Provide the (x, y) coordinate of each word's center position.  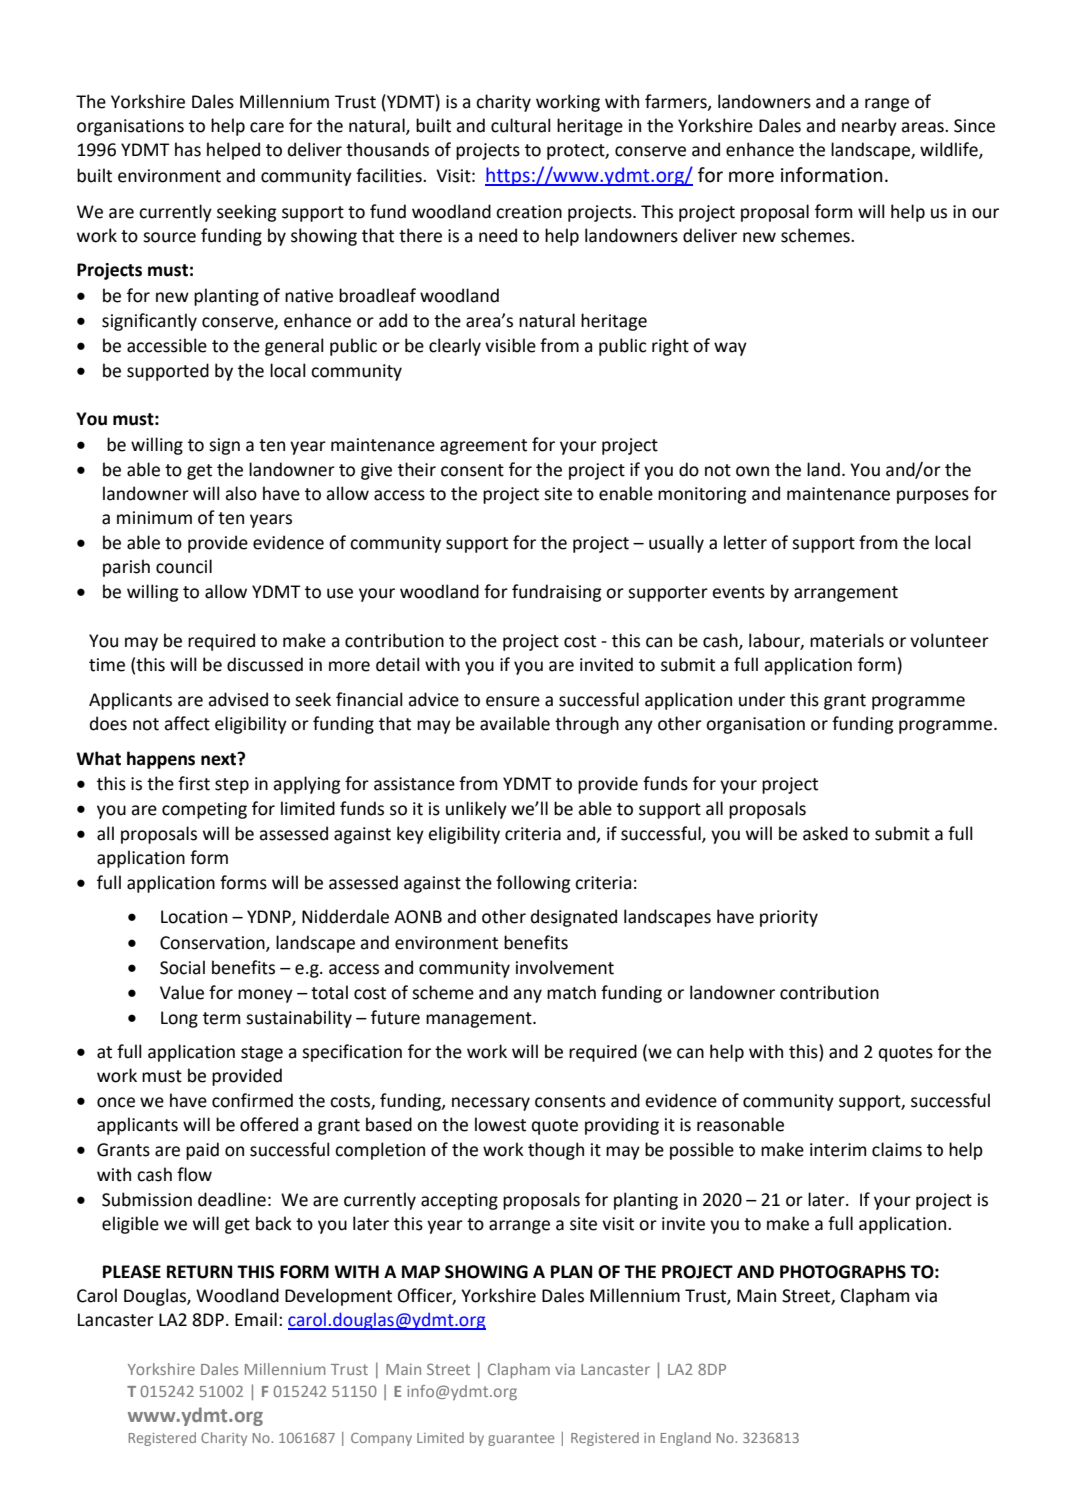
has (188, 149)
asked (825, 833)
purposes (933, 497)
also (241, 493)
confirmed (252, 1100)
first (194, 783)
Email (256, 1319)
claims (897, 1149)
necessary (491, 1104)
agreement (483, 447)
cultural (521, 125)
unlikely (476, 810)
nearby (869, 127)
